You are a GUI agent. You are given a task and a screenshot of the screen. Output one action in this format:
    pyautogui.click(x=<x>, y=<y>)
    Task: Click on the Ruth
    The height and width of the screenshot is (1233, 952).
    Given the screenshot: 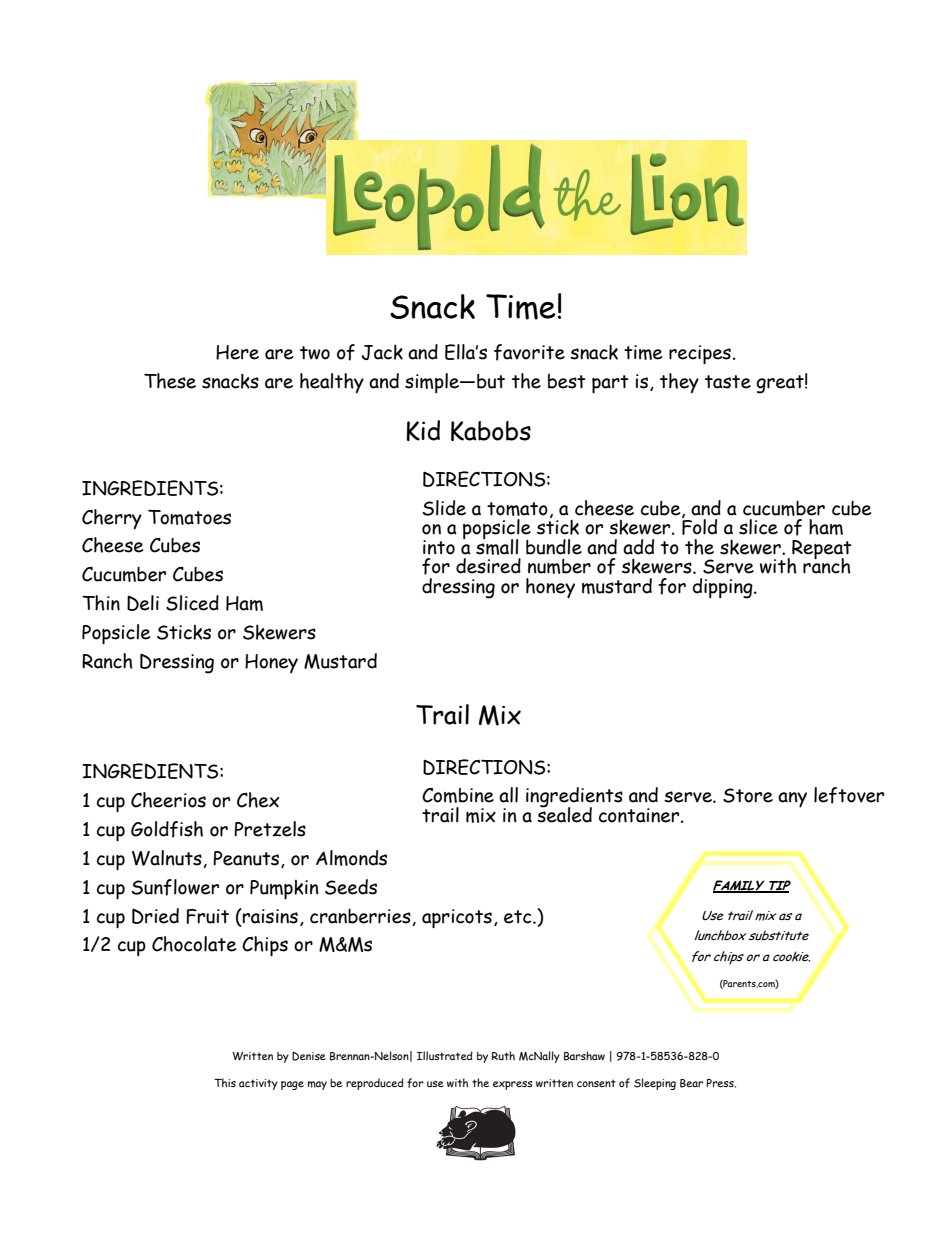 What is the action you would take?
    pyautogui.click(x=503, y=1055)
